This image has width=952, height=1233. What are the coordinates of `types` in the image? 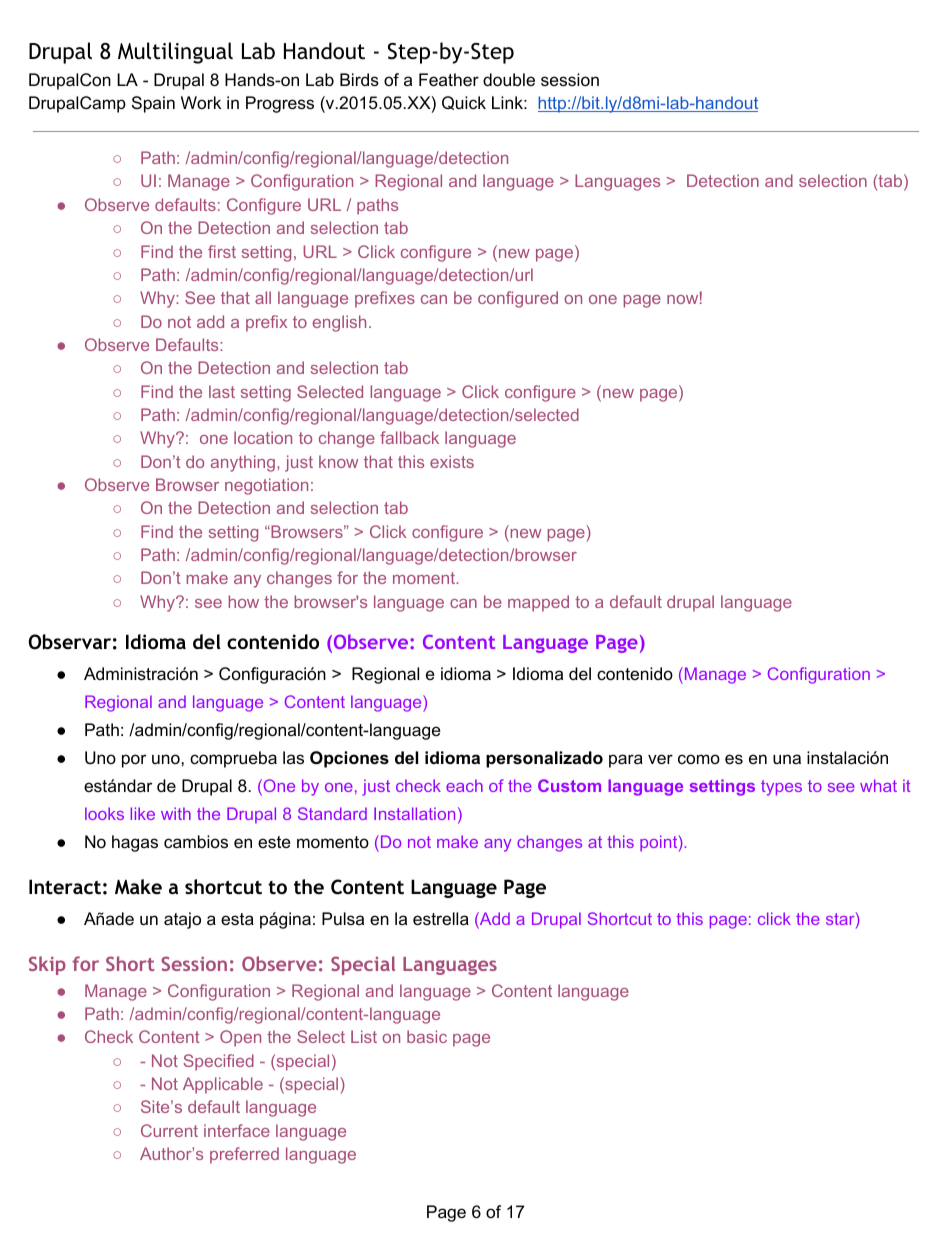 It's located at (781, 788).
